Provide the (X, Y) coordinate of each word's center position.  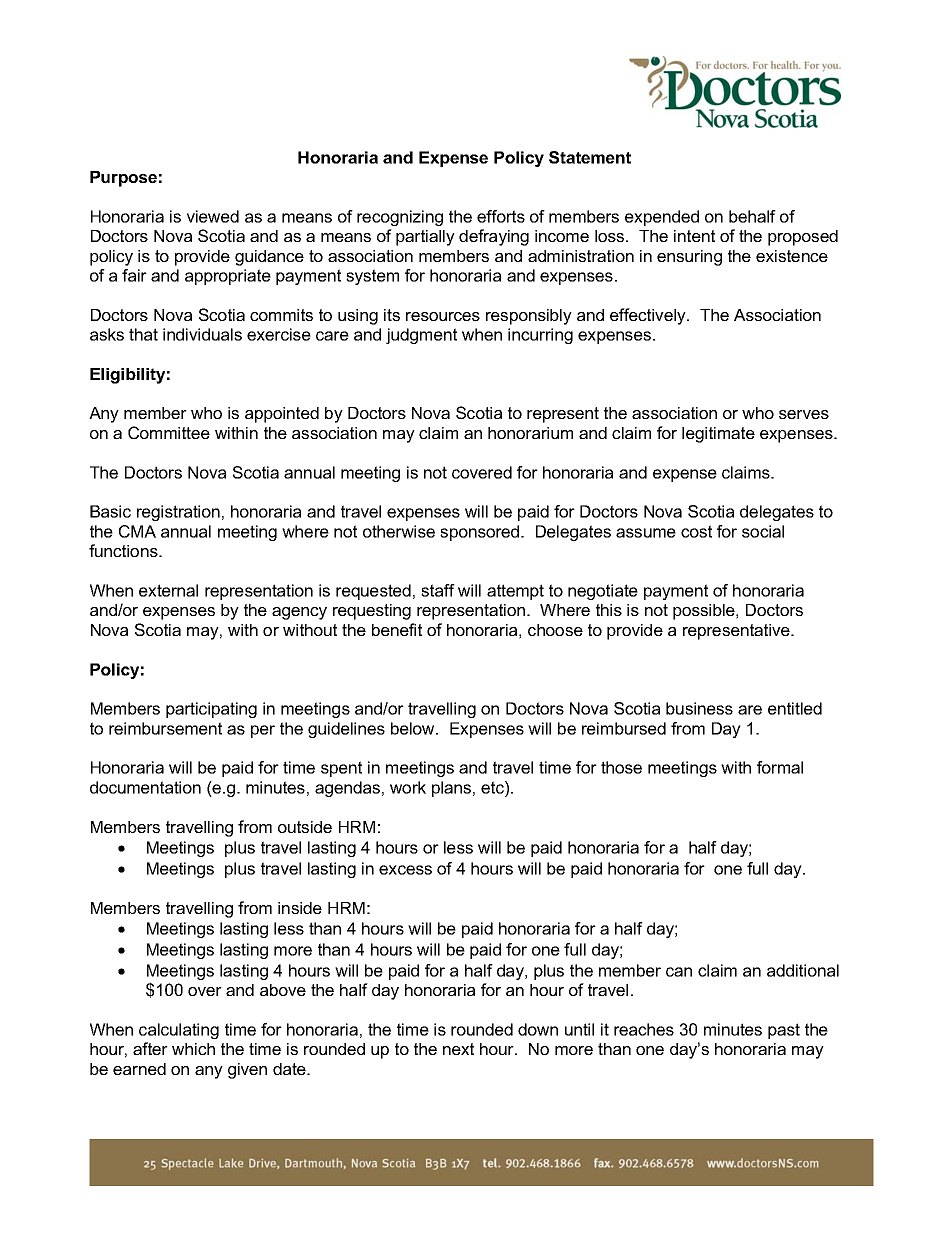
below (414, 728)
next (458, 1049)
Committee (169, 432)
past (784, 1031)
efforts (501, 216)
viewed (213, 216)
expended (662, 218)
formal (780, 767)
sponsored (481, 533)
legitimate (718, 435)
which (193, 1049)
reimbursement (165, 728)
